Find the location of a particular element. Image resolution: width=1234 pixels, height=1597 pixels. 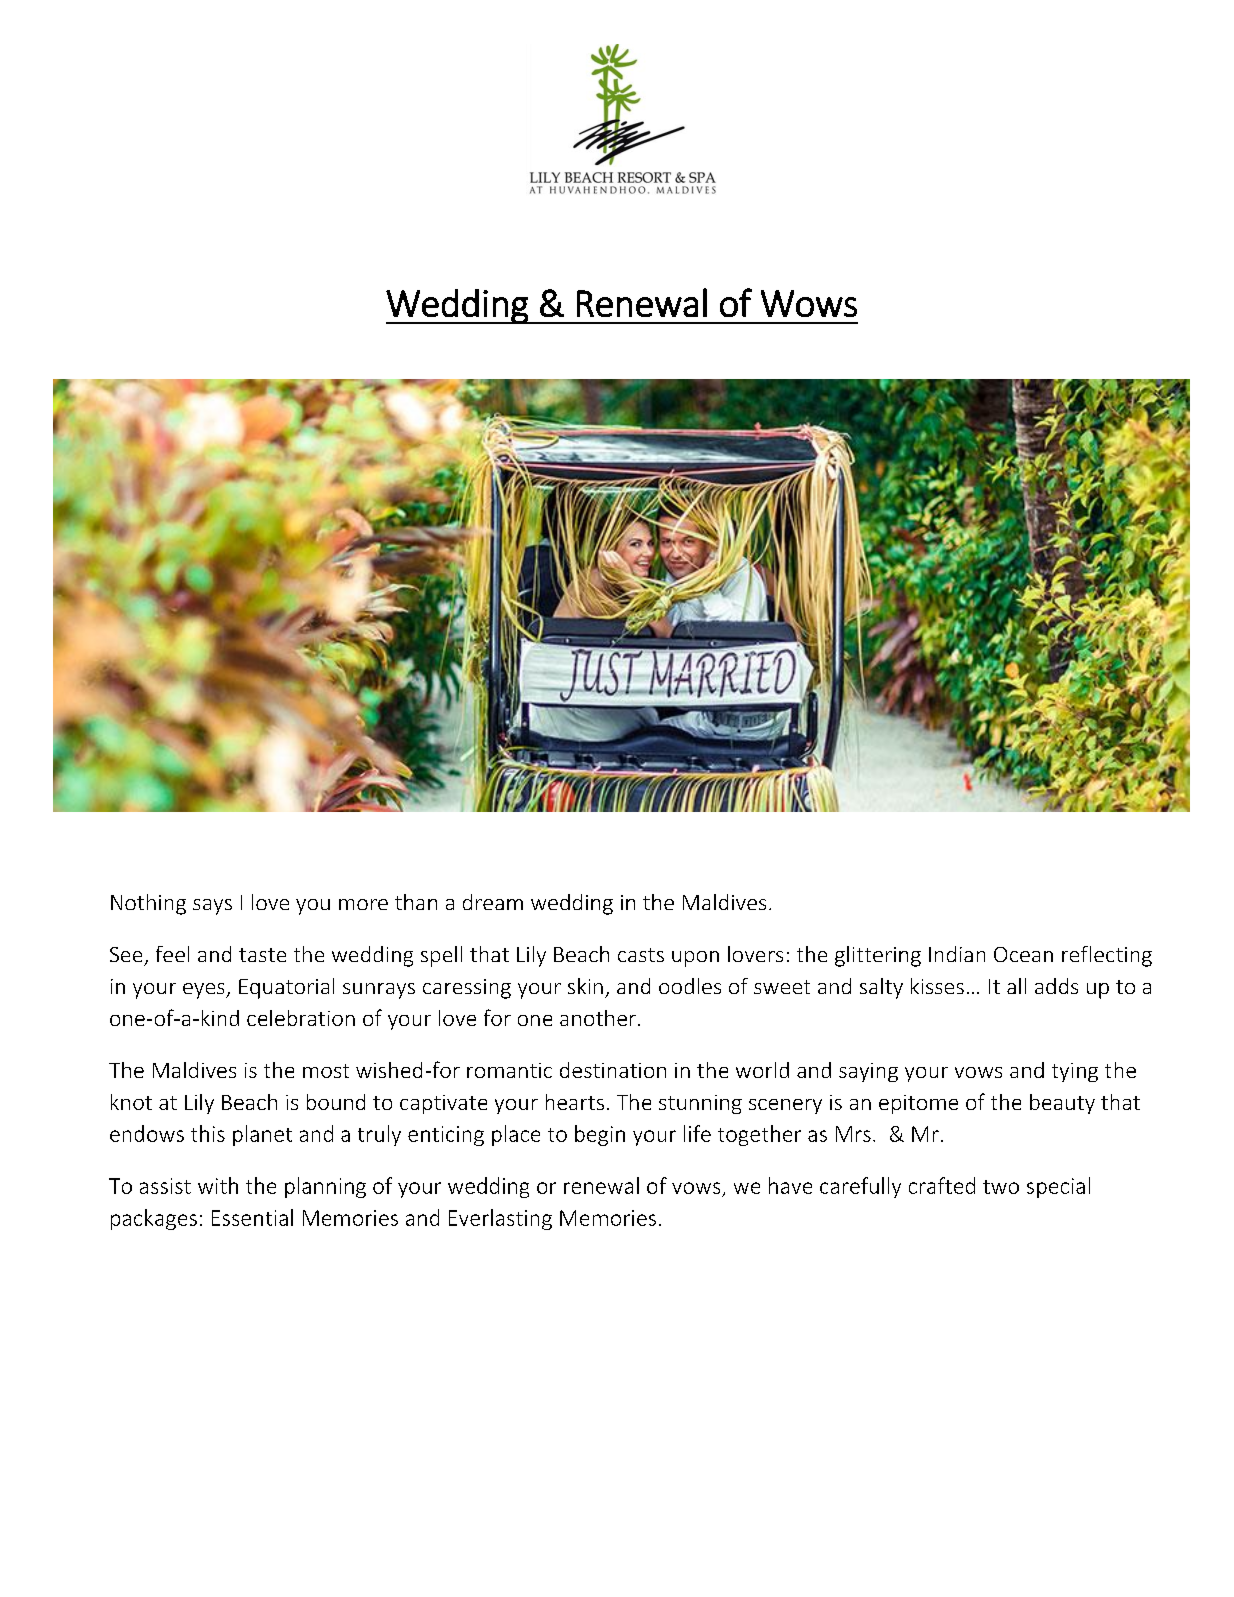

Ocean is located at coordinates (1023, 954).
